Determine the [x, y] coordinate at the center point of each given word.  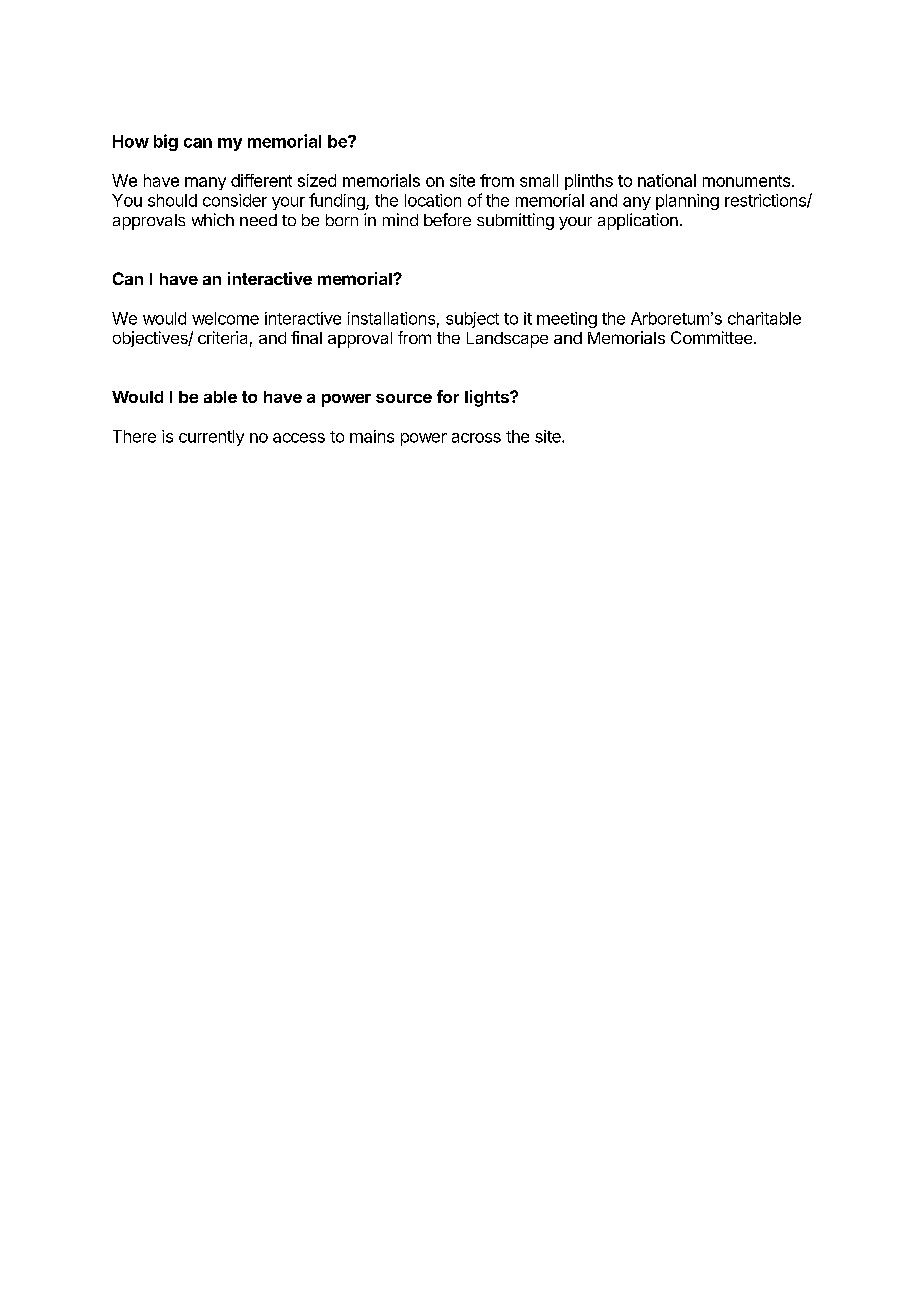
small [539, 180]
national [667, 180]
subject [472, 320]
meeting [567, 320]
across [476, 438]
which [213, 219]
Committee [711, 337]
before [447, 219]
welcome [225, 318]
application [638, 221]
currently [211, 438]
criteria [222, 337]
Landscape [507, 340]
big [166, 142]
